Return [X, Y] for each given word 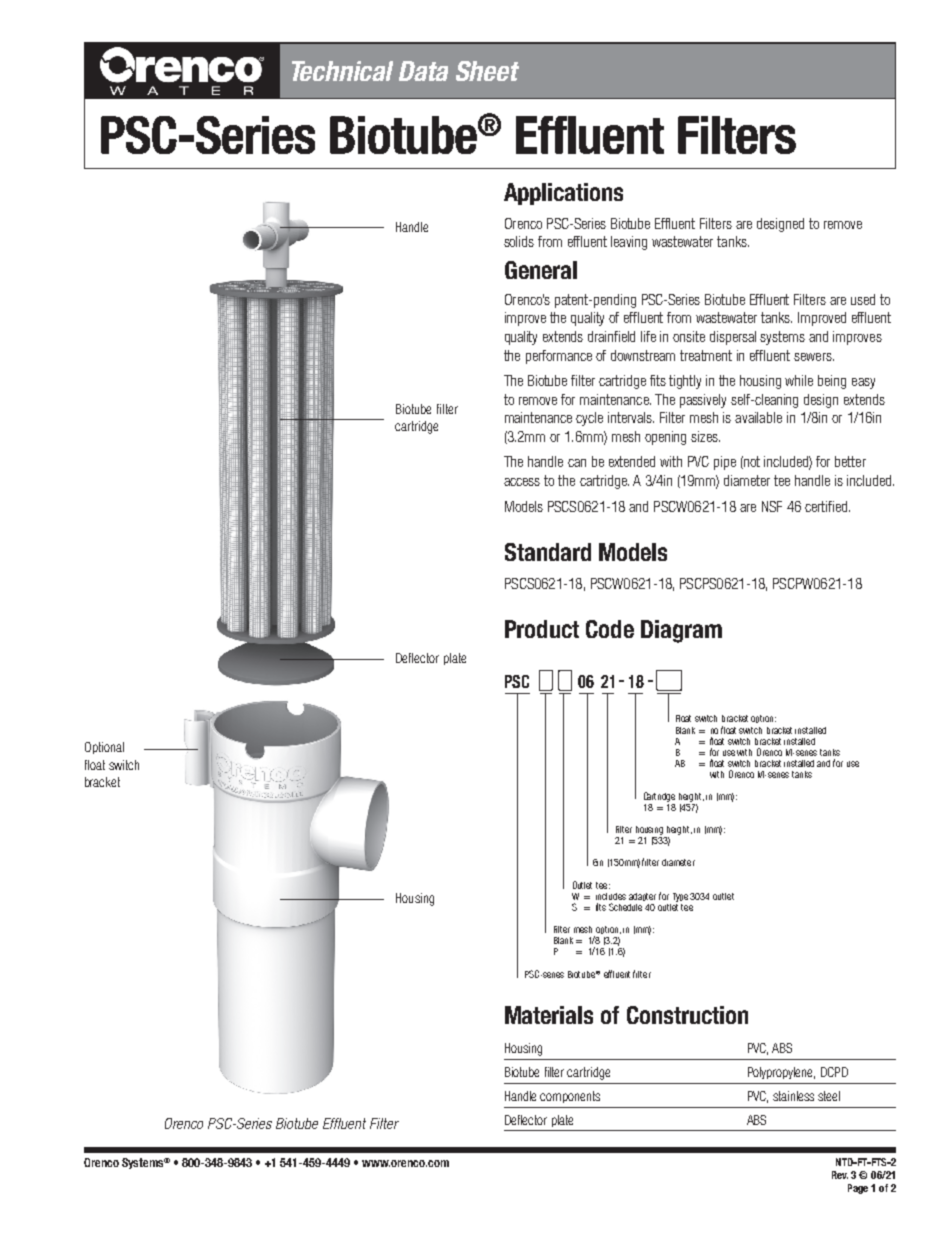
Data [423, 71]
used [863, 299]
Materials [549, 1015]
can [577, 463]
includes [611, 896]
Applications [563, 194]
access [522, 482]
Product [542, 629]
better [850, 461]
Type [680, 897]
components [570, 1097]
